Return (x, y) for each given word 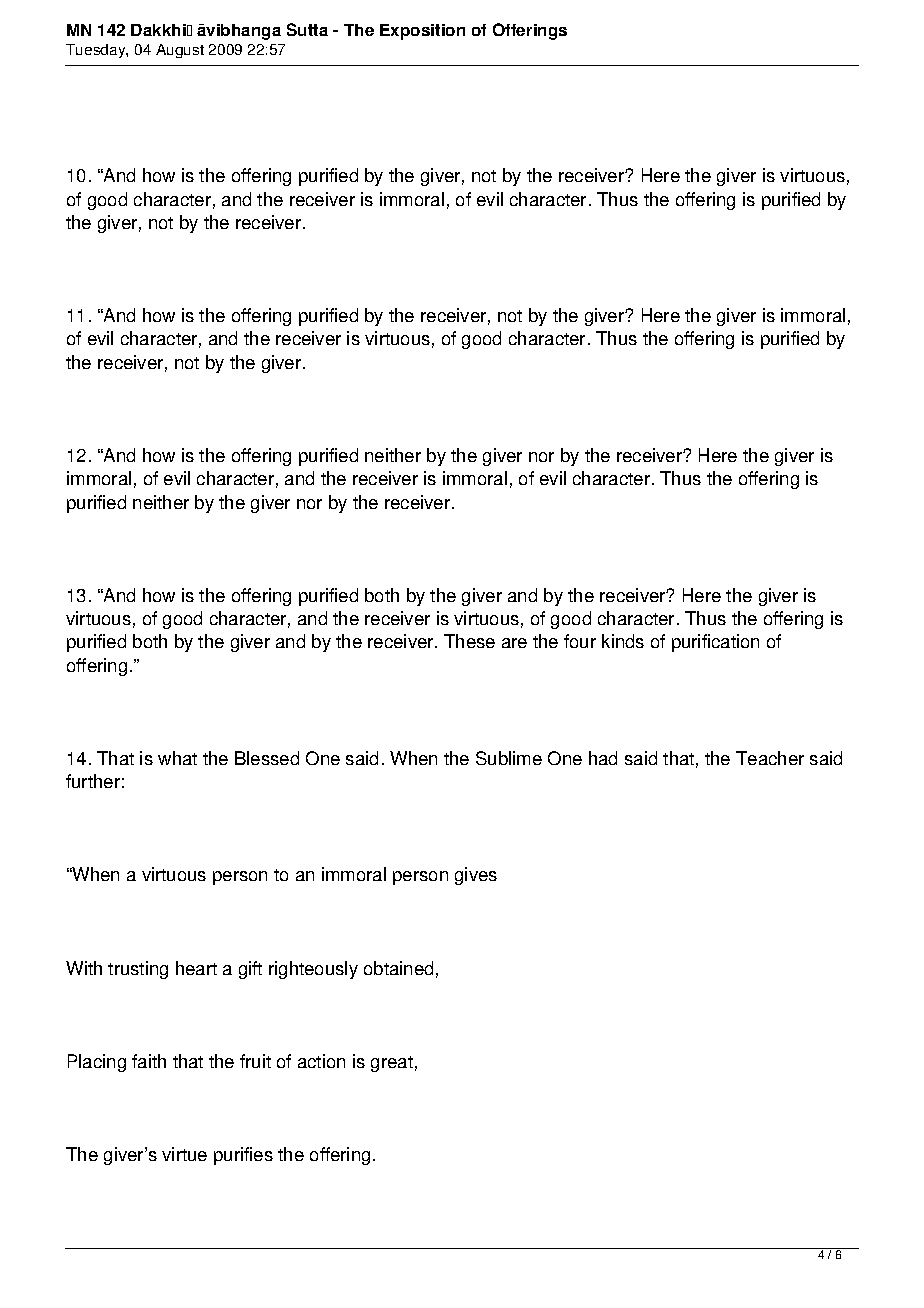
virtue (184, 1154)
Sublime (509, 758)
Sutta (307, 29)
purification (715, 643)
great (392, 1064)
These (469, 641)
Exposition (422, 32)
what (177, 758)
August (180, 51)
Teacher (770, 758)
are (514, 643)
